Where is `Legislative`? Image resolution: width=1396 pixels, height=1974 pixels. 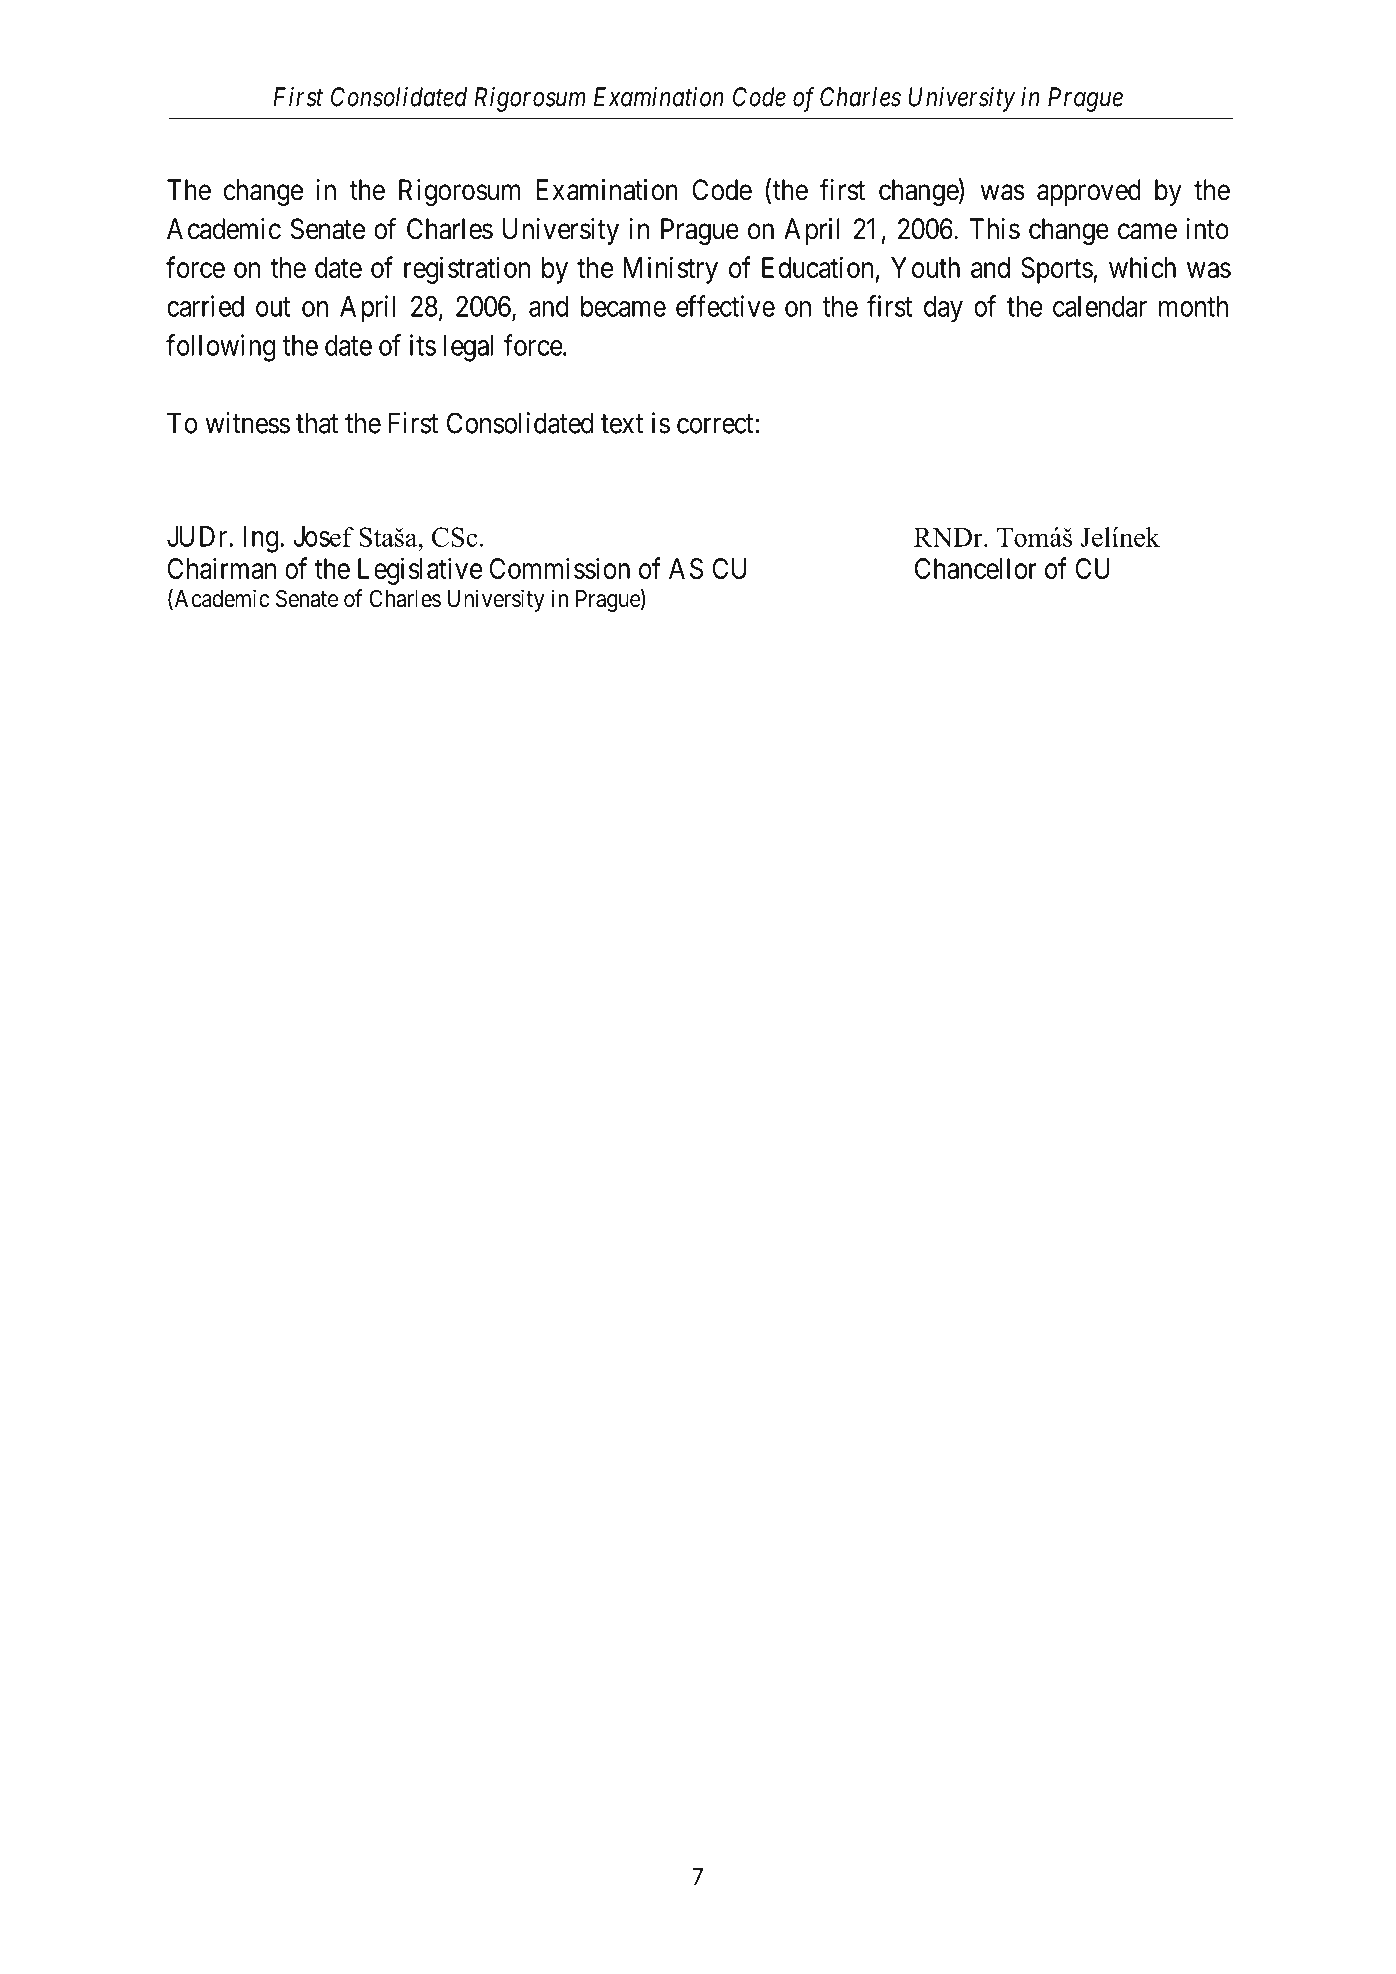 Legislative is located at coordinates (420, 571).
